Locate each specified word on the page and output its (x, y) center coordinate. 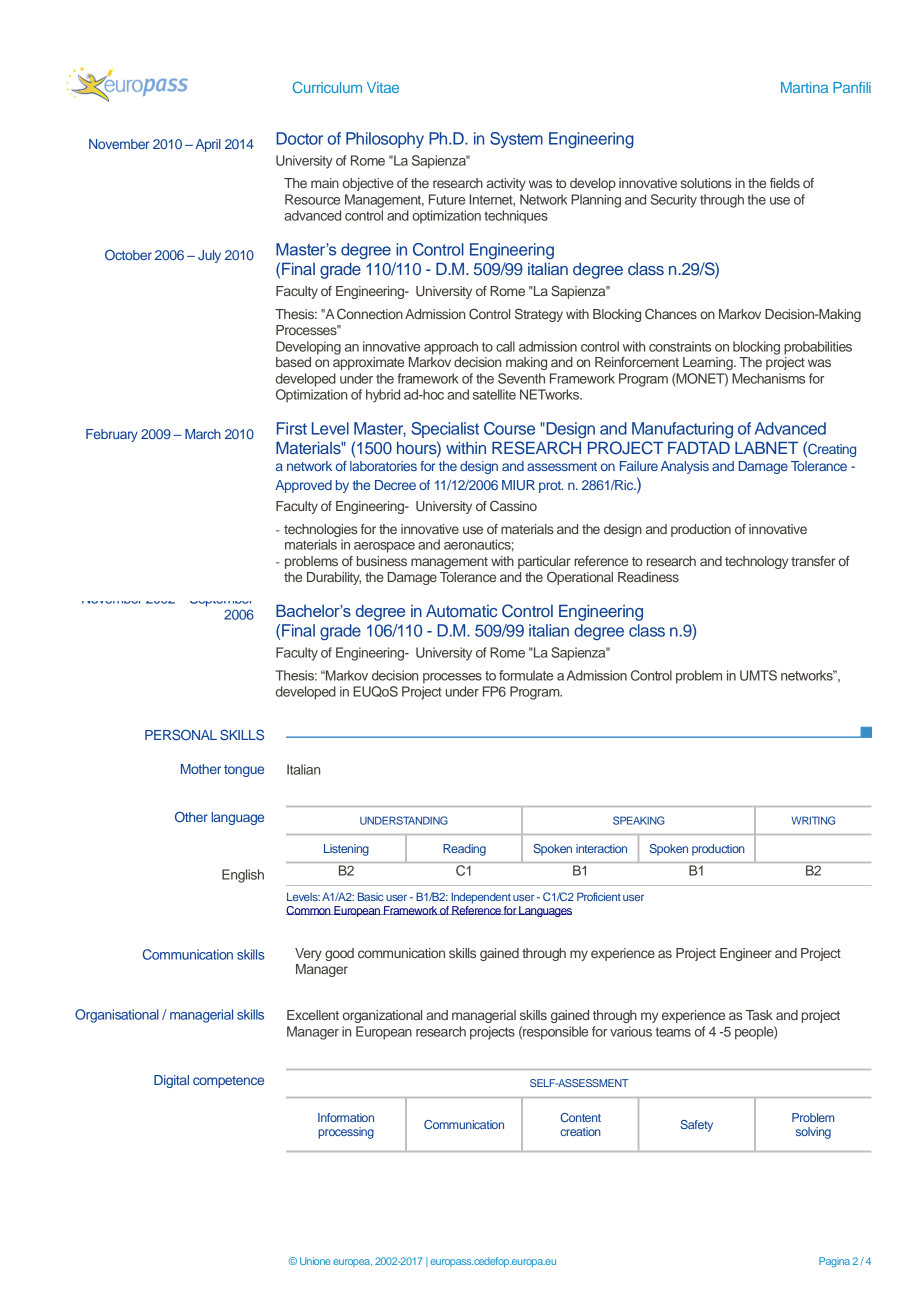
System (516, 140)
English (243, 876)
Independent (481, 898)
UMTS (758, 675)
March (203, 434)
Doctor (299, 138)
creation (580, 1131)
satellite (494, 394)
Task (759, 1015)
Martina (804, 87)
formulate (526, 675)
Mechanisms (768, 378)
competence (228, 1082)
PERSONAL (181, 734)
